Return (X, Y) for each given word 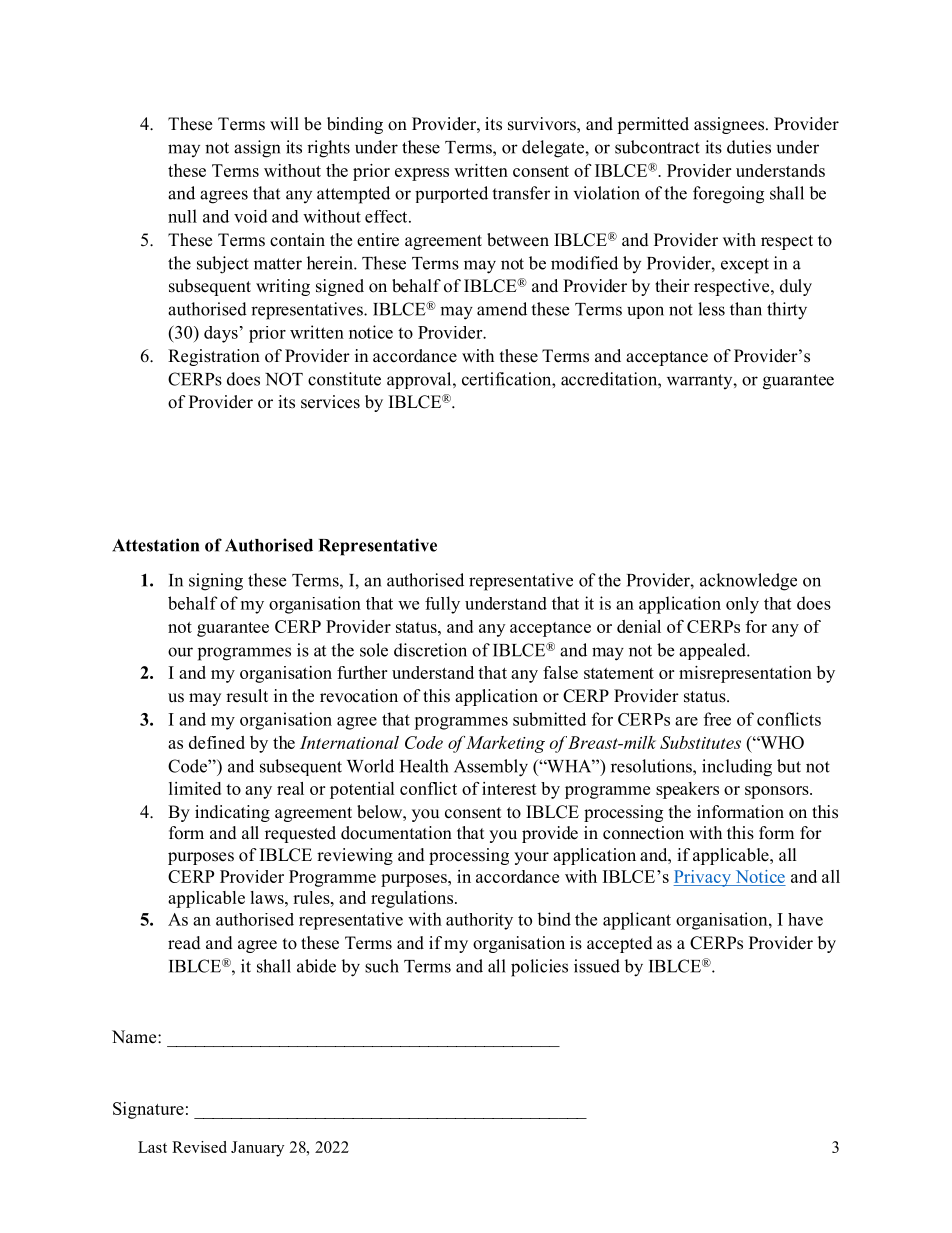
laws (268, 897)
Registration (214, 357)
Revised (199, 1147)
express (422, 174)
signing (216, 582)
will (284, 123)
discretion (430, 650)
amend (502, 309)
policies (539, 968)
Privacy (703, 878)
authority (479, 921)
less (711, 309)
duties (749, 147)
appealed (713, 651)
